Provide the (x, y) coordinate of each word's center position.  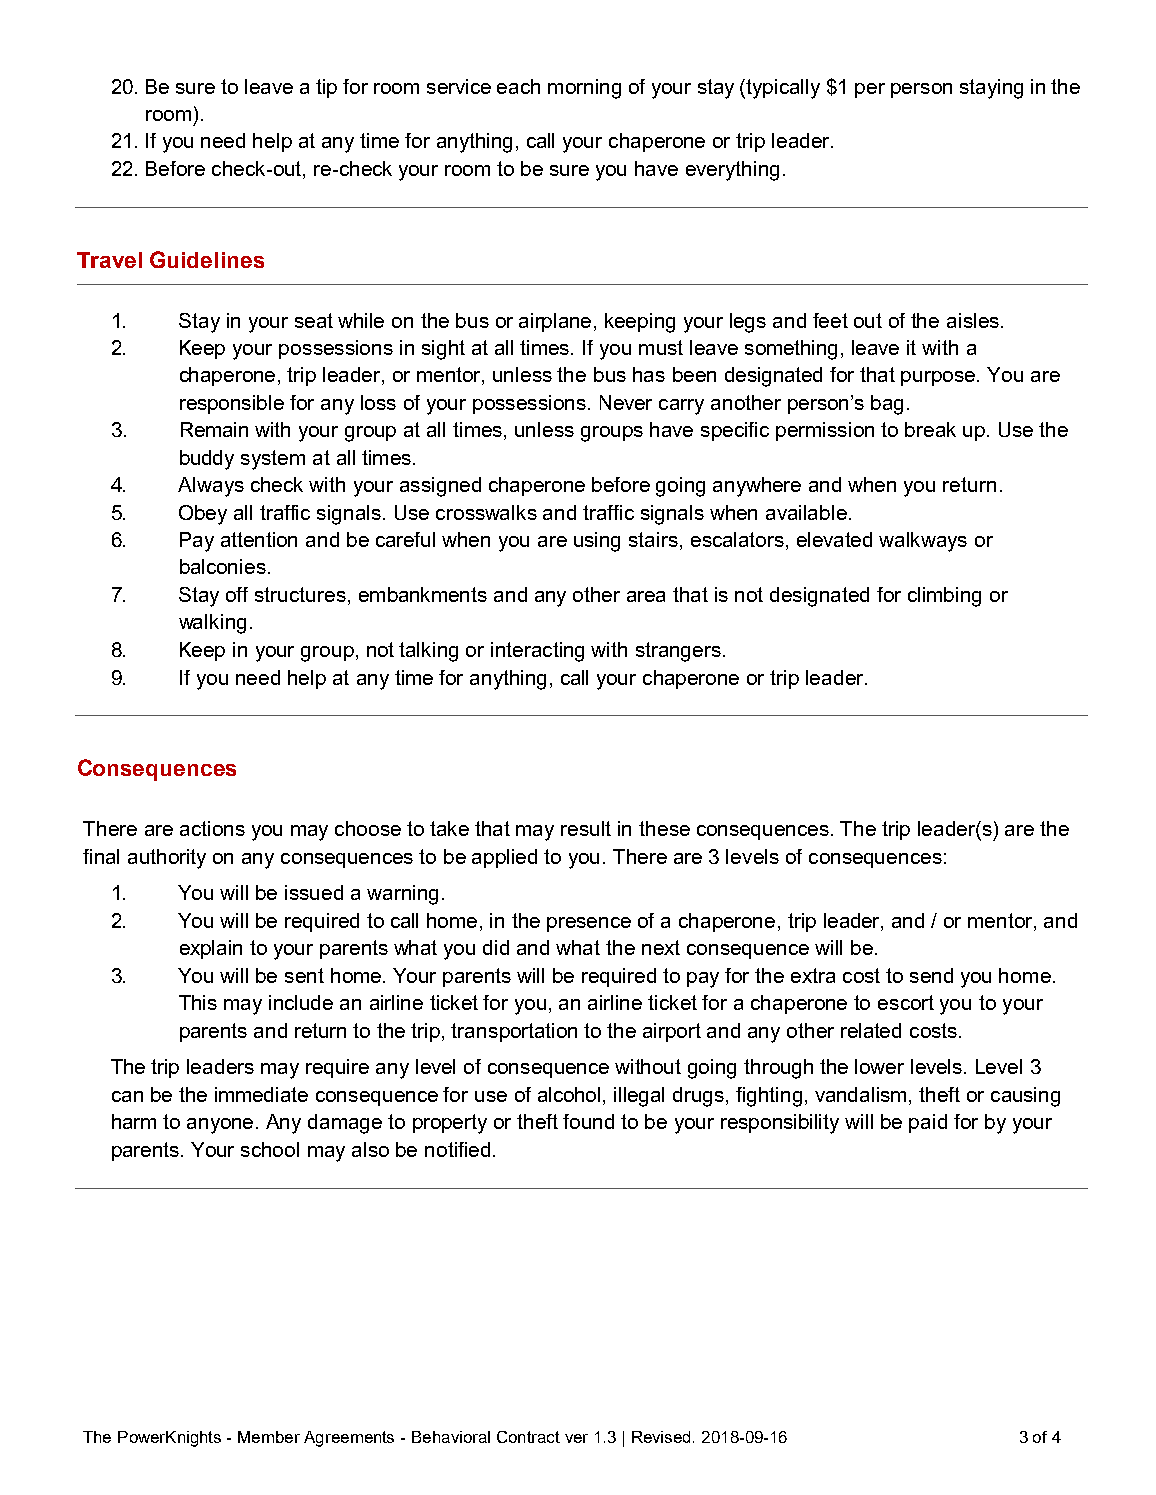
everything (732, 171)
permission (825, 431)
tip (326, 88)
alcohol (569, 1094)
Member (269, 1437)
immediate (261, 1094)
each (518, 86)
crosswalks (486, 512)
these (664, 828)
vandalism (860, 1094)
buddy (207, 460)
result (586, 828)
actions (212, 828)
